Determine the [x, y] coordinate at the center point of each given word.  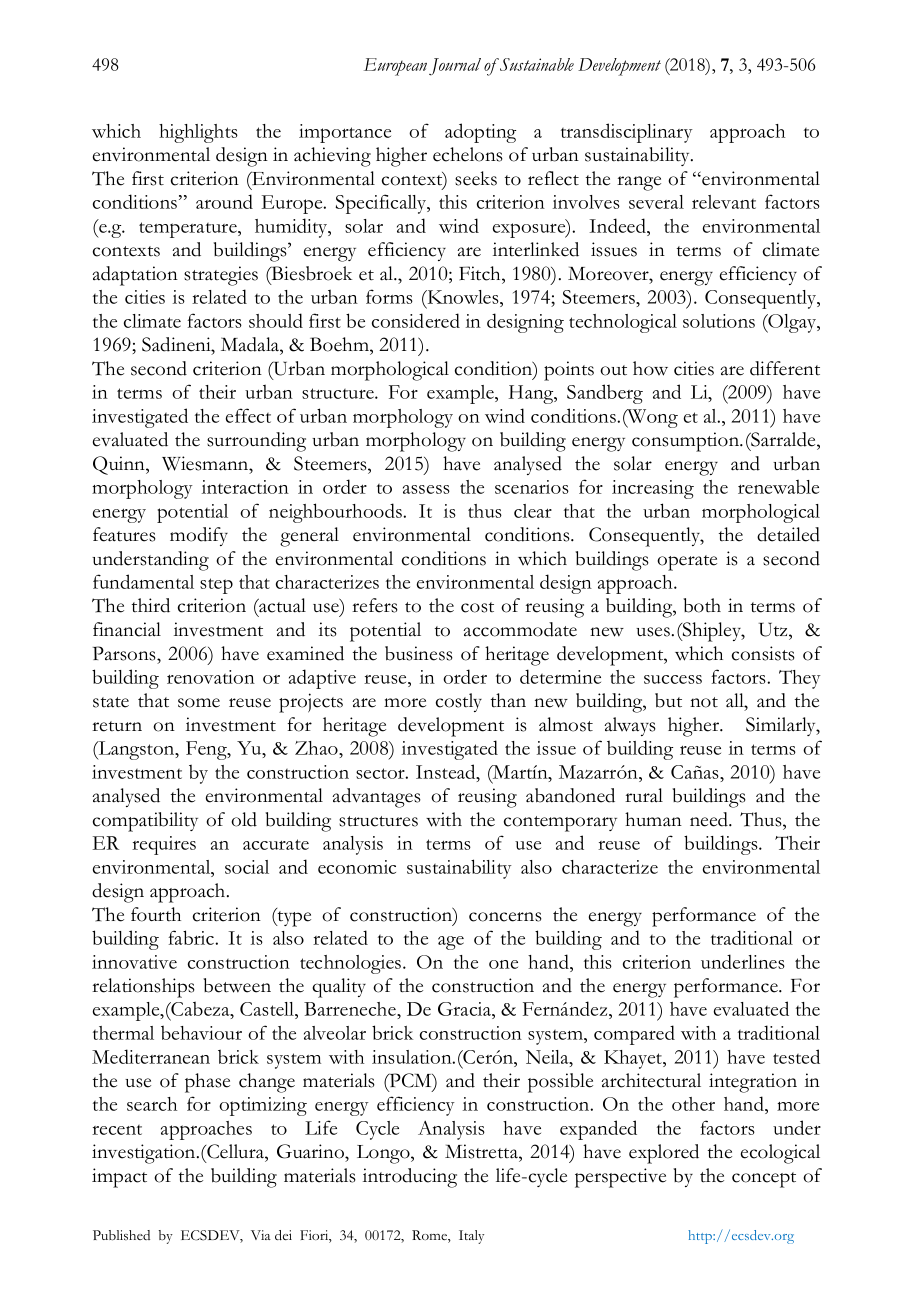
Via [261, 1235]
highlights [198, 133]
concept [764, 1180]
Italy [471, 1237]
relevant [724, 202]
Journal [455, 67]
